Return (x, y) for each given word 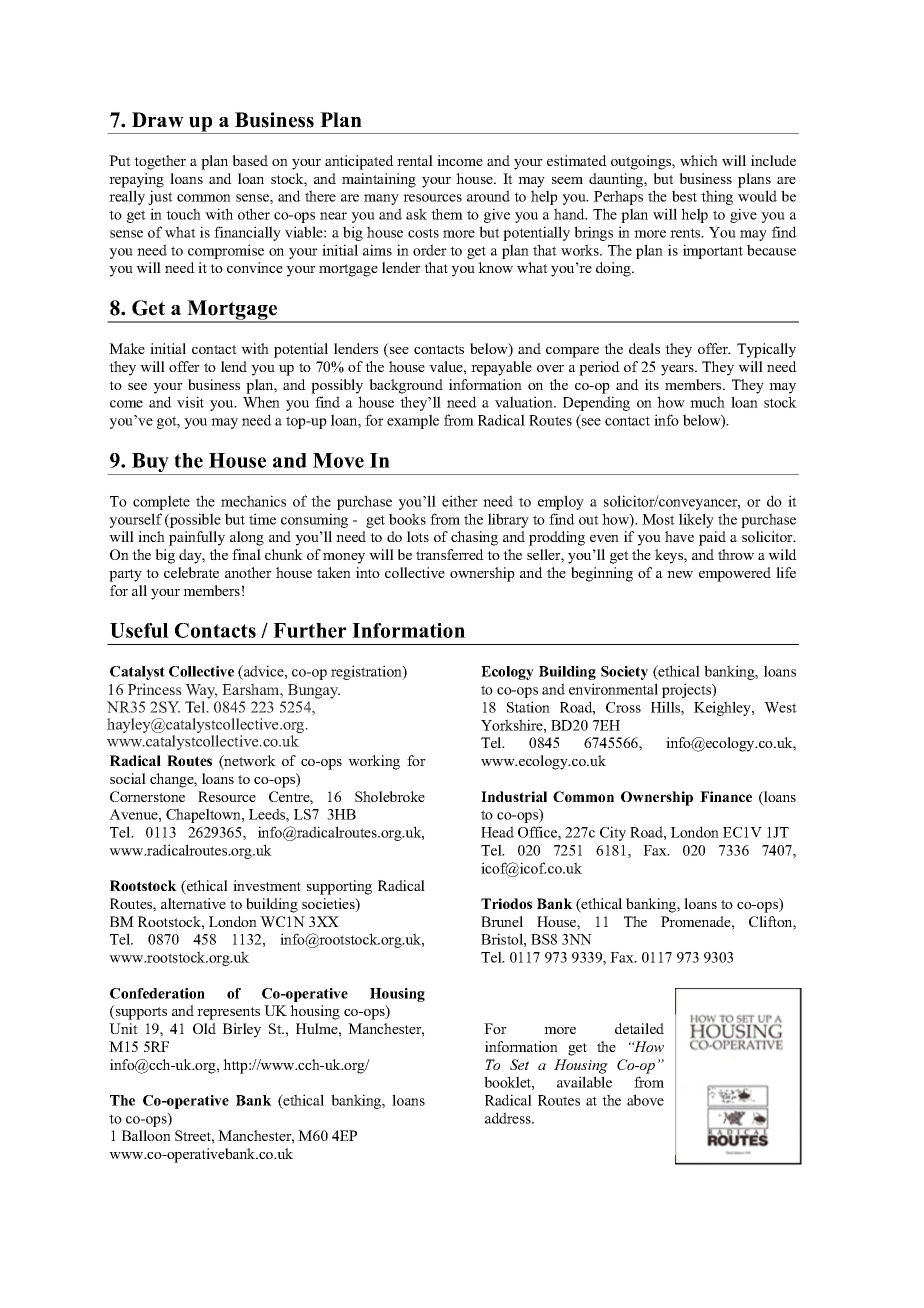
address (509, 1118)
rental (415, 160)
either (460, 501)
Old (204, 1028)
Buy (150, 464)
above (645, 1100)
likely (696, 520)
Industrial (514, 796)
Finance (726, 796)
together (160, 162)
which (699, 160)
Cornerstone (147, 796)
